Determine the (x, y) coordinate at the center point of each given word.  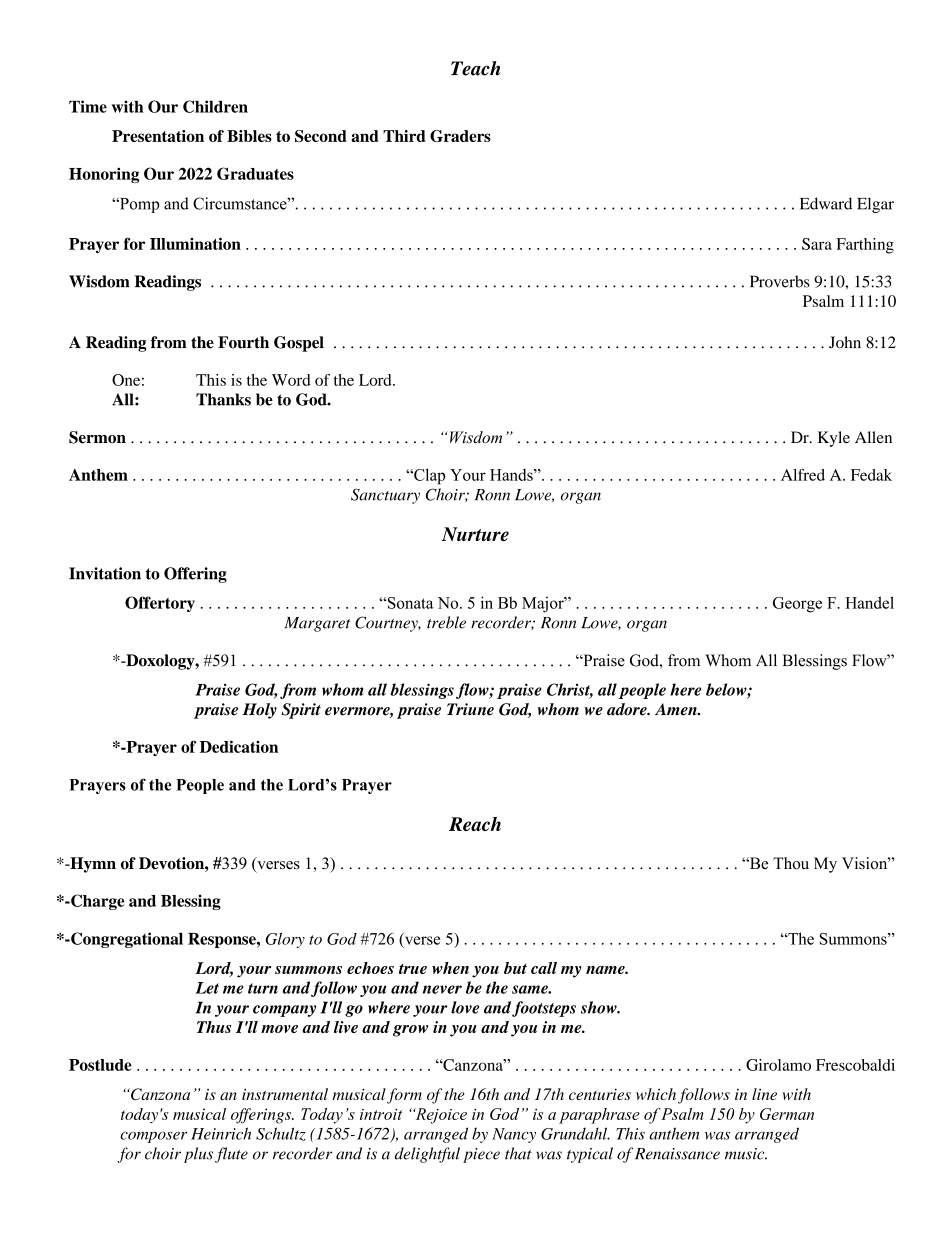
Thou (791, 863)
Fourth (243, 342)
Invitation (105, 573)
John (845, 342)
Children (215, 106)
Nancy (514, 1135)
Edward (826, 203)
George (797, 605)
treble (446, 622)
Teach (476, 68)
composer (154, 1137)
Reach (475, 824)
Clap (428, 476)
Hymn (92, 865)
